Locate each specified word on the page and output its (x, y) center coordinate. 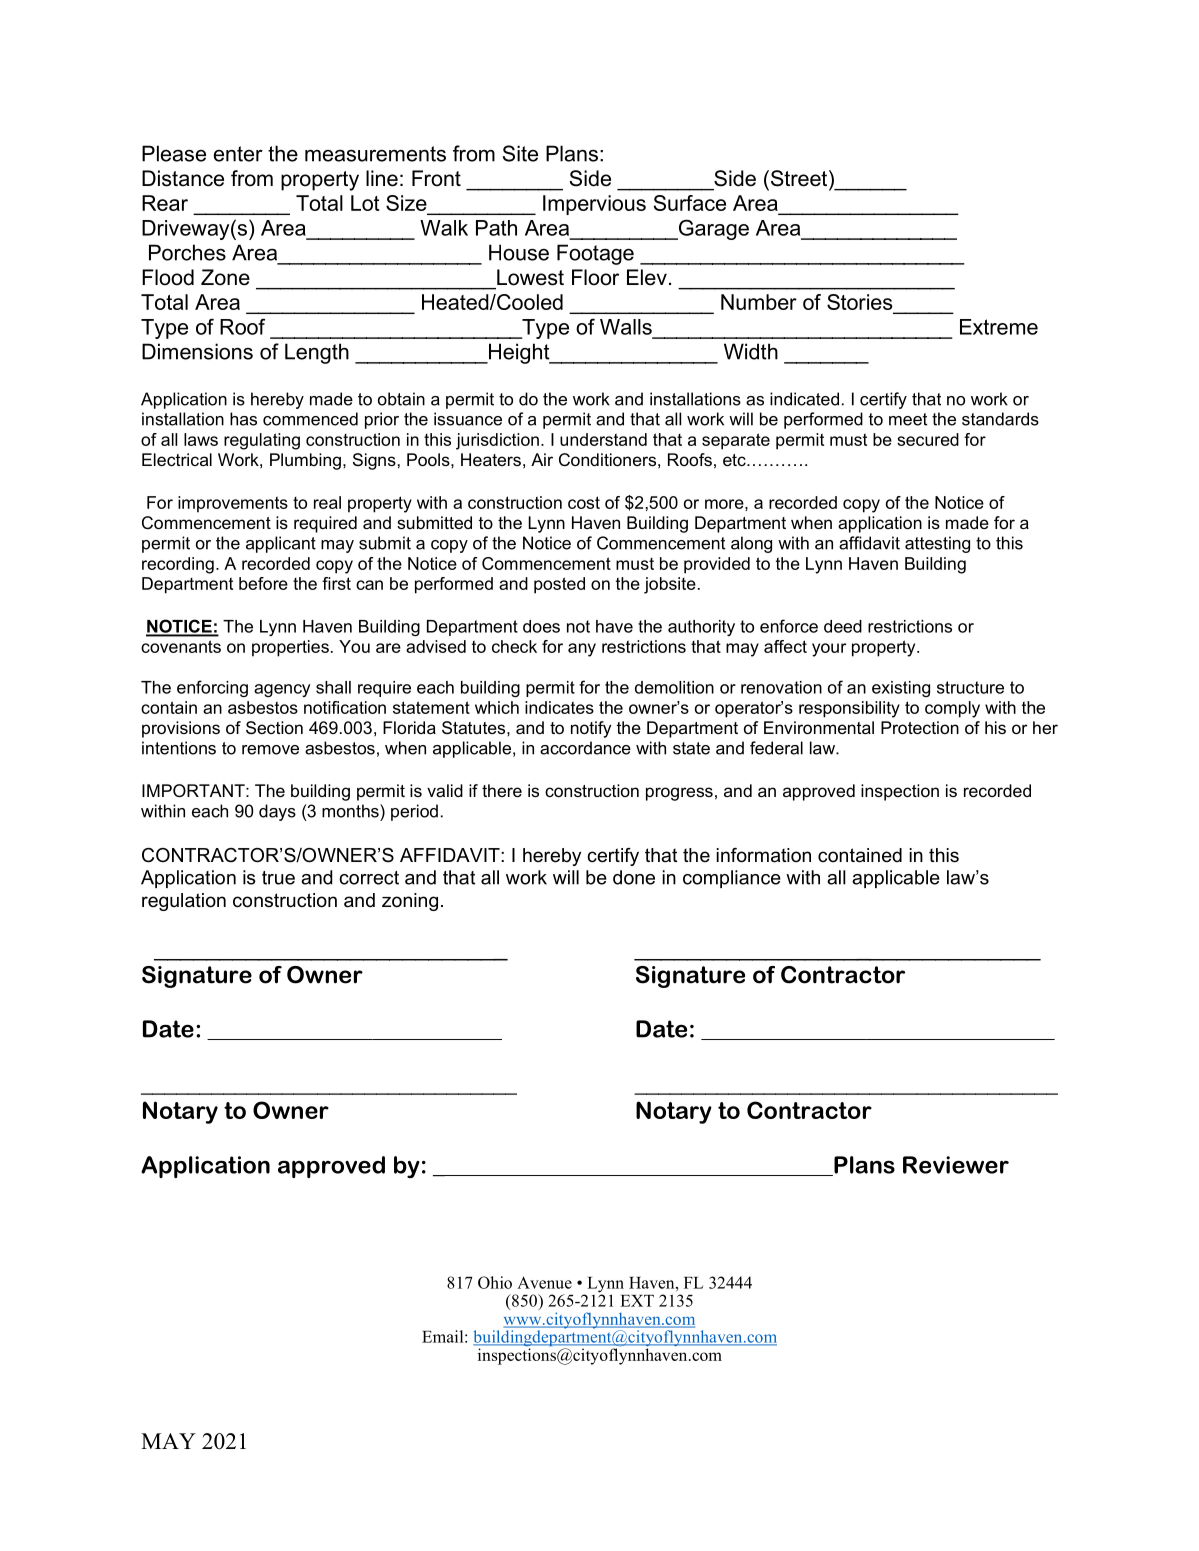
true (278, 878)
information (763, 855)
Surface (690, 203)
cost (584, 502)
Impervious (594, 205)
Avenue (544, 1282)
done (634, 877)
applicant (281, 544)
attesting (937, 544)
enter (238, 154)
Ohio (495, 1282)
